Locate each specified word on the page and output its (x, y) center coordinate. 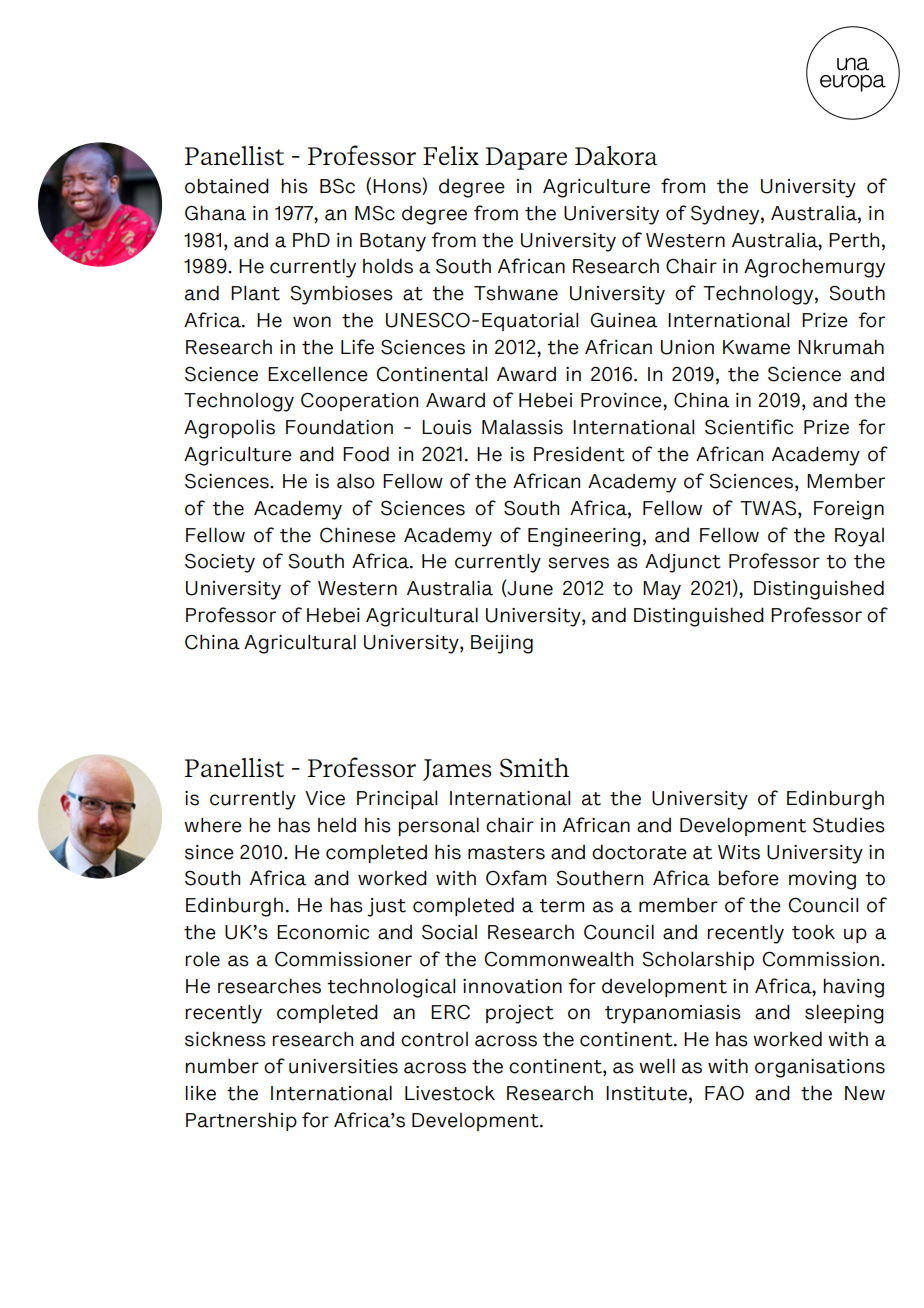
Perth (854, 240)
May (662, 590)
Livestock (450, 1093)
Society (220, 563)
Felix (451, 155)
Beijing (502, 644)
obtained (227, 186)
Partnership (241, 1121)
